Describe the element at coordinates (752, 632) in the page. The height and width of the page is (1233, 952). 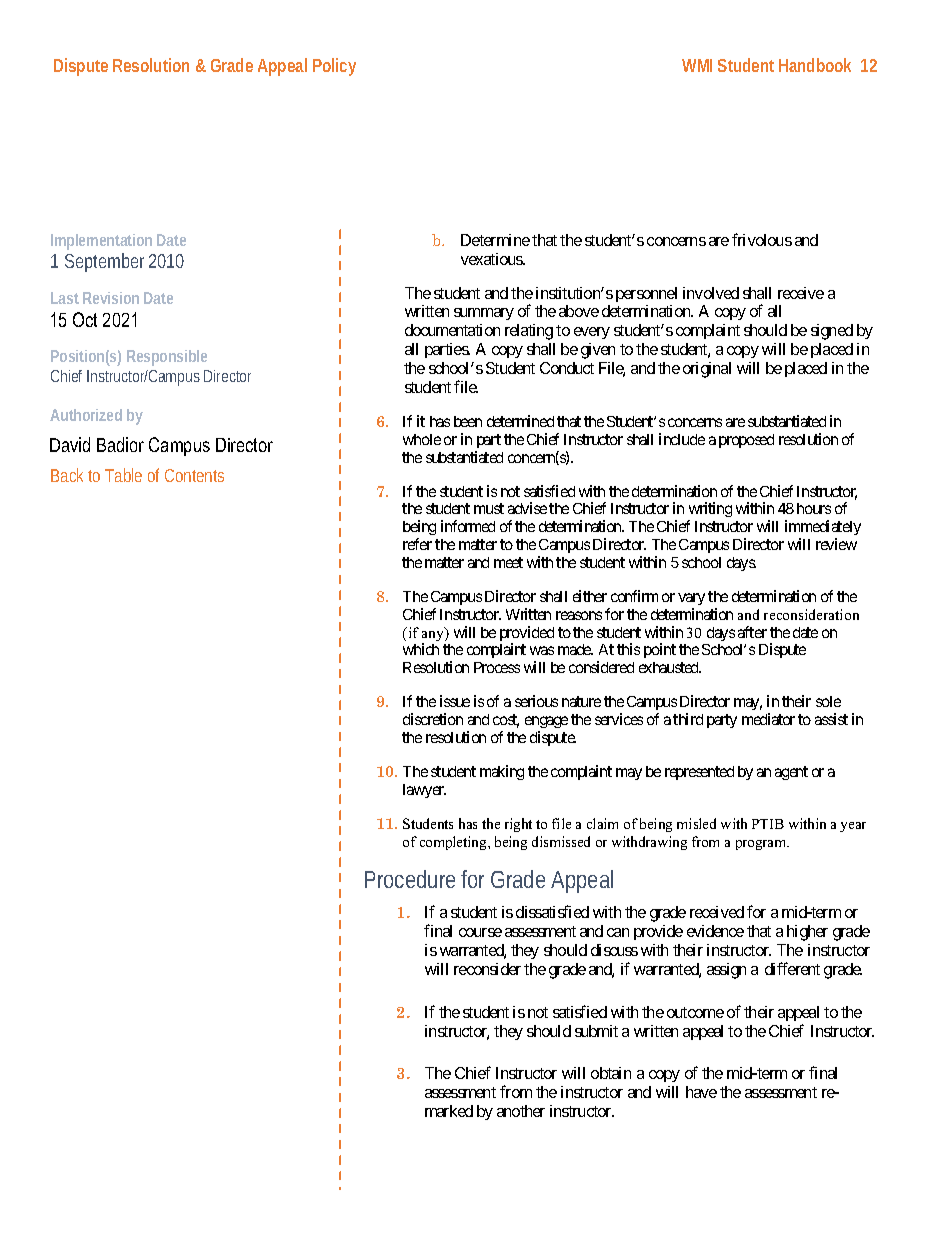
I see `after` at that location.
